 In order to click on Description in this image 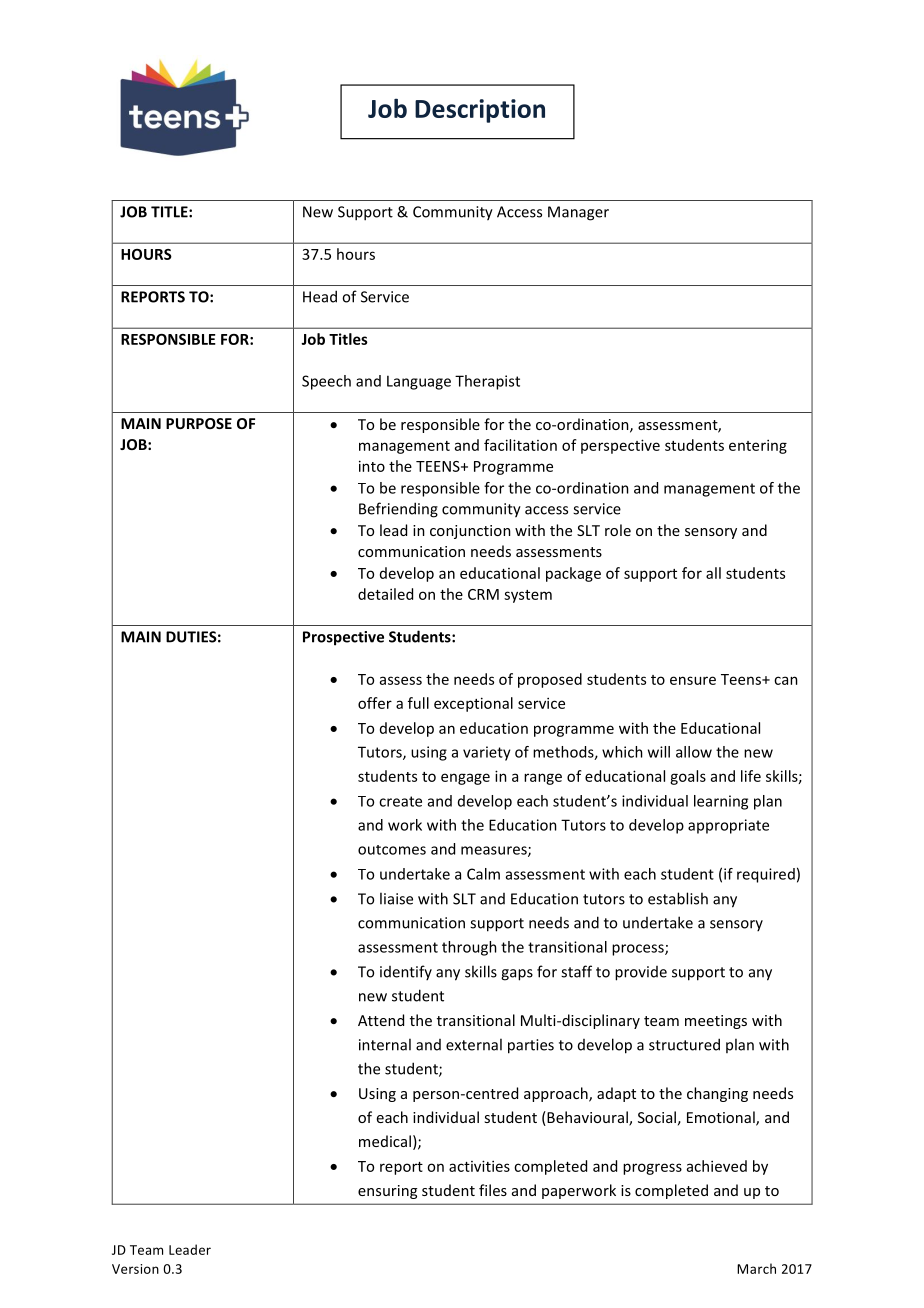, I will do `click(480, 111)`.
